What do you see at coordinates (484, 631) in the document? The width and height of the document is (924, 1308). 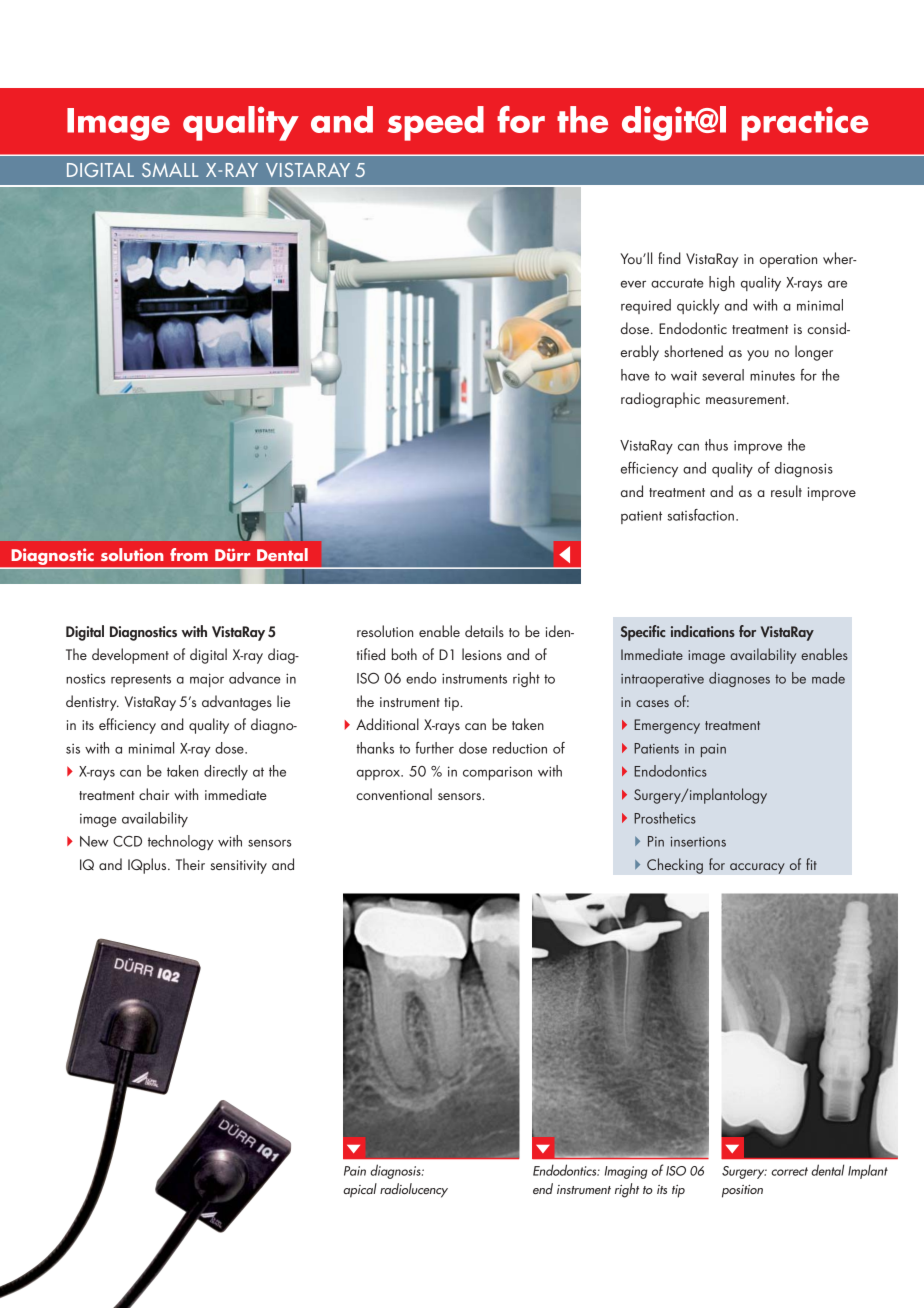 I see `details` at bounding box center [484, 631].
